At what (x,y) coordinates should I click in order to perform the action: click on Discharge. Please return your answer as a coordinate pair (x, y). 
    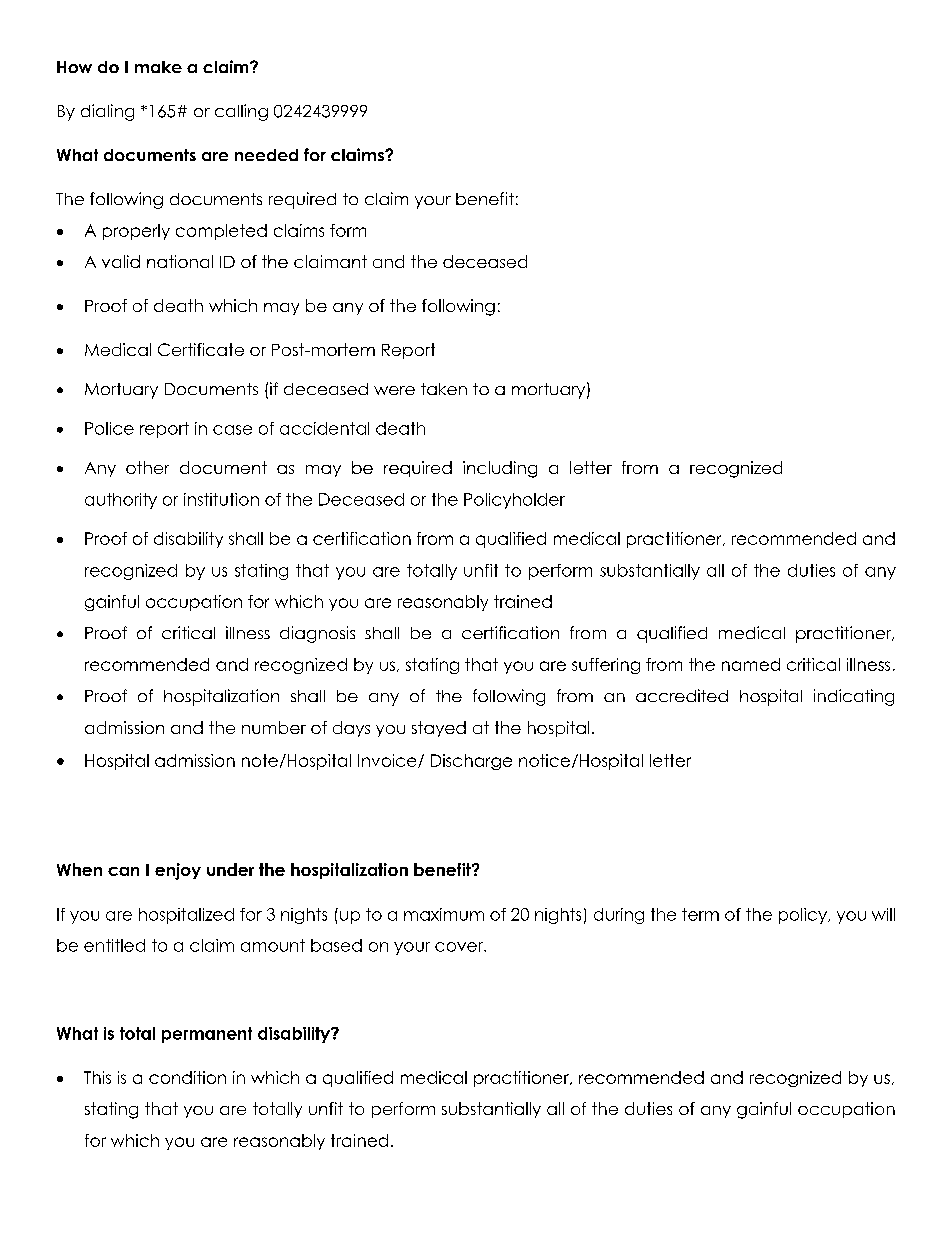
    Looking at the image, I should click on (471, 762).
